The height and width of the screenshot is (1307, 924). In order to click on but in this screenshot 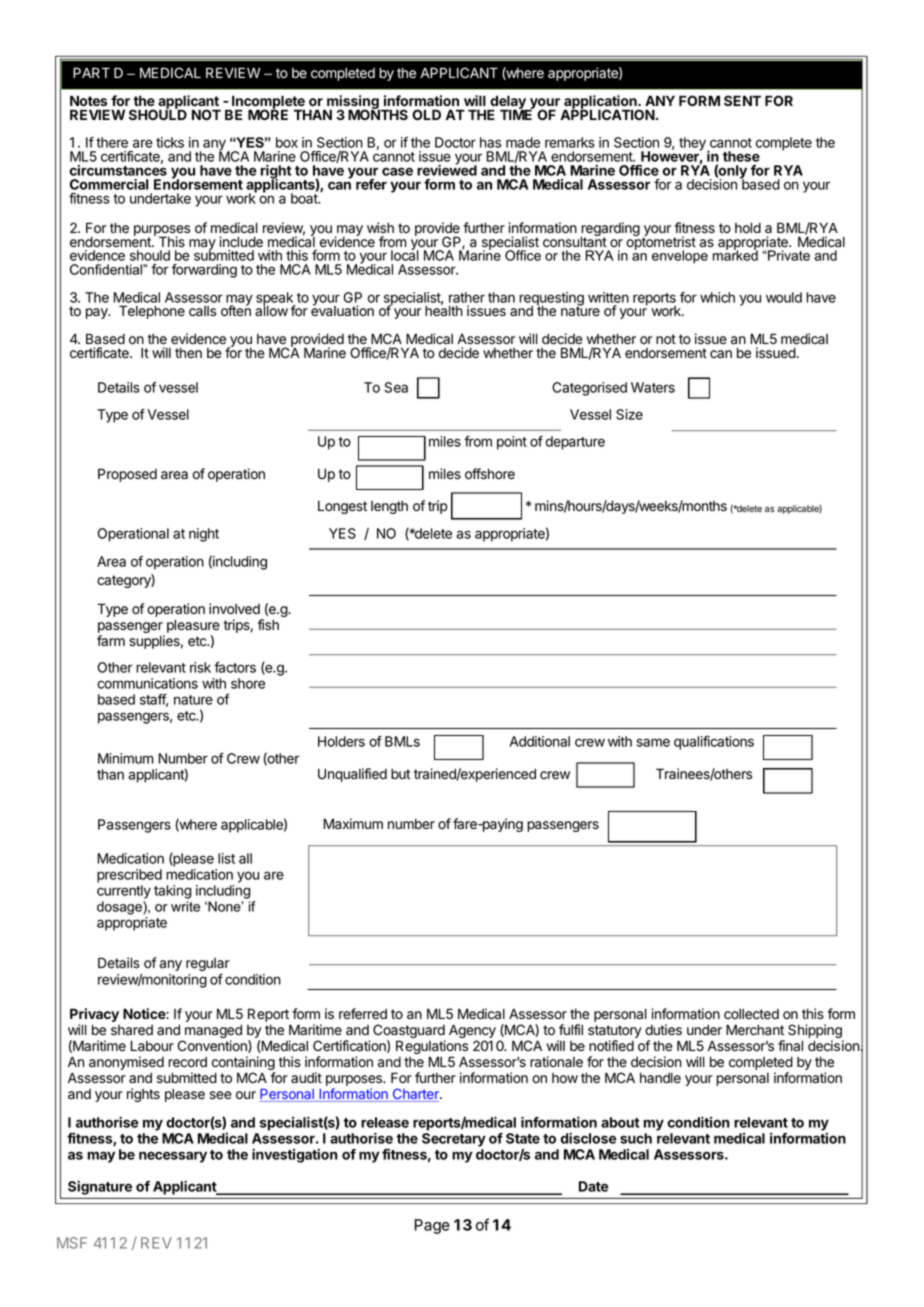, I will do `click(400, 774)`.
